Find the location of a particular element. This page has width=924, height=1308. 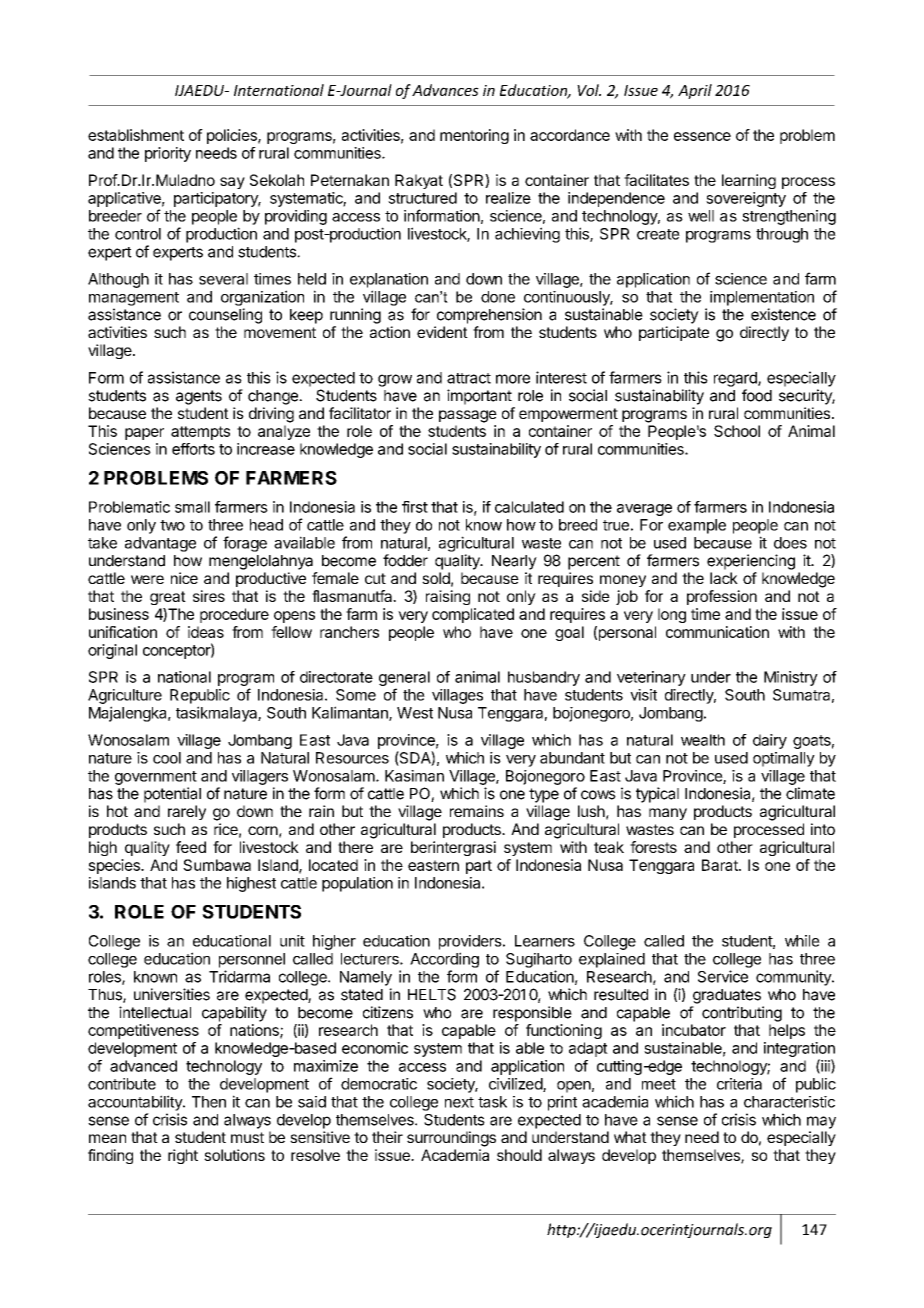

criteria is located at coordinates (739, 1084).
